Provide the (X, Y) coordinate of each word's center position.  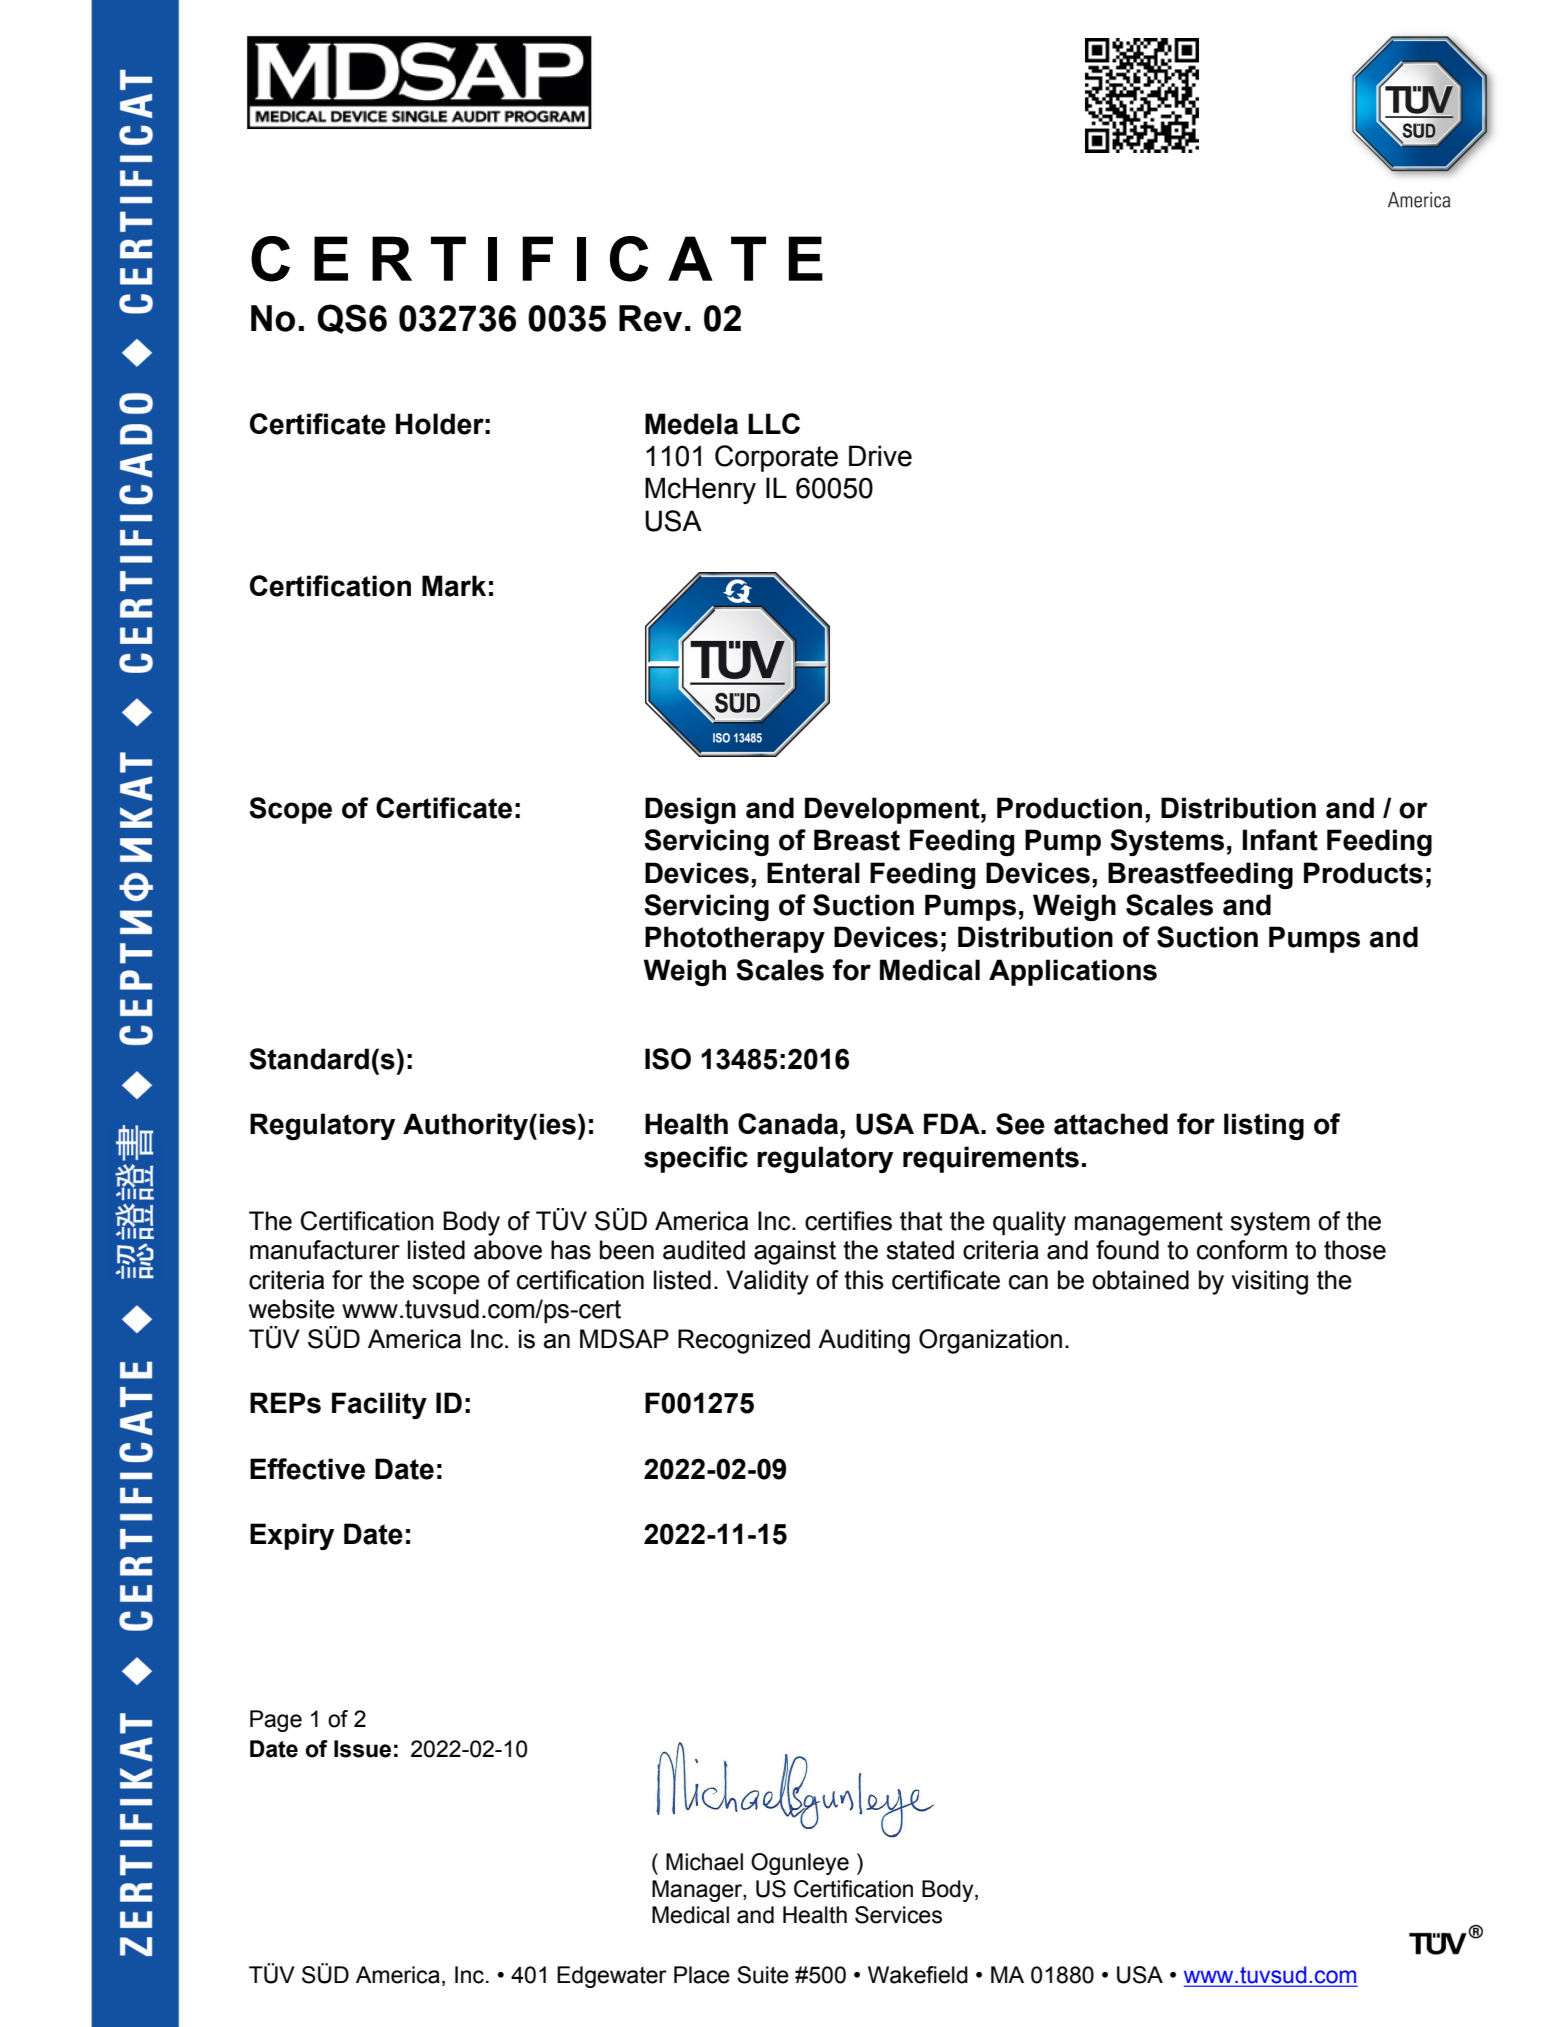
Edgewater (612, 1977)
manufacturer (325, 1250)
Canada (789, 1124)
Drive (880, 456)
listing (1264, 1126)
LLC (774, 423)
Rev (650, 318)
